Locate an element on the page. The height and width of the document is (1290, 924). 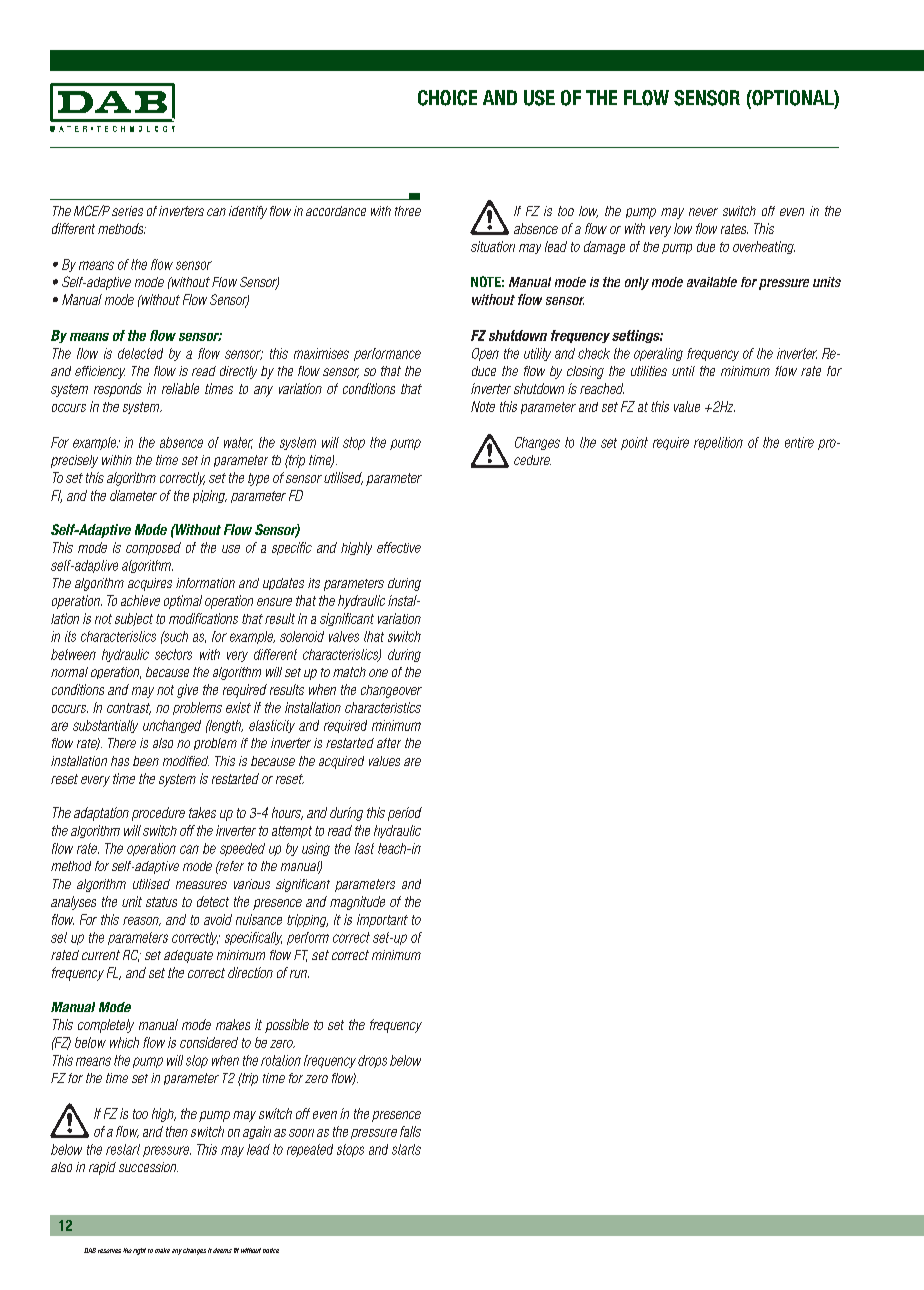
repetition is located at coordinates (718, 443).
